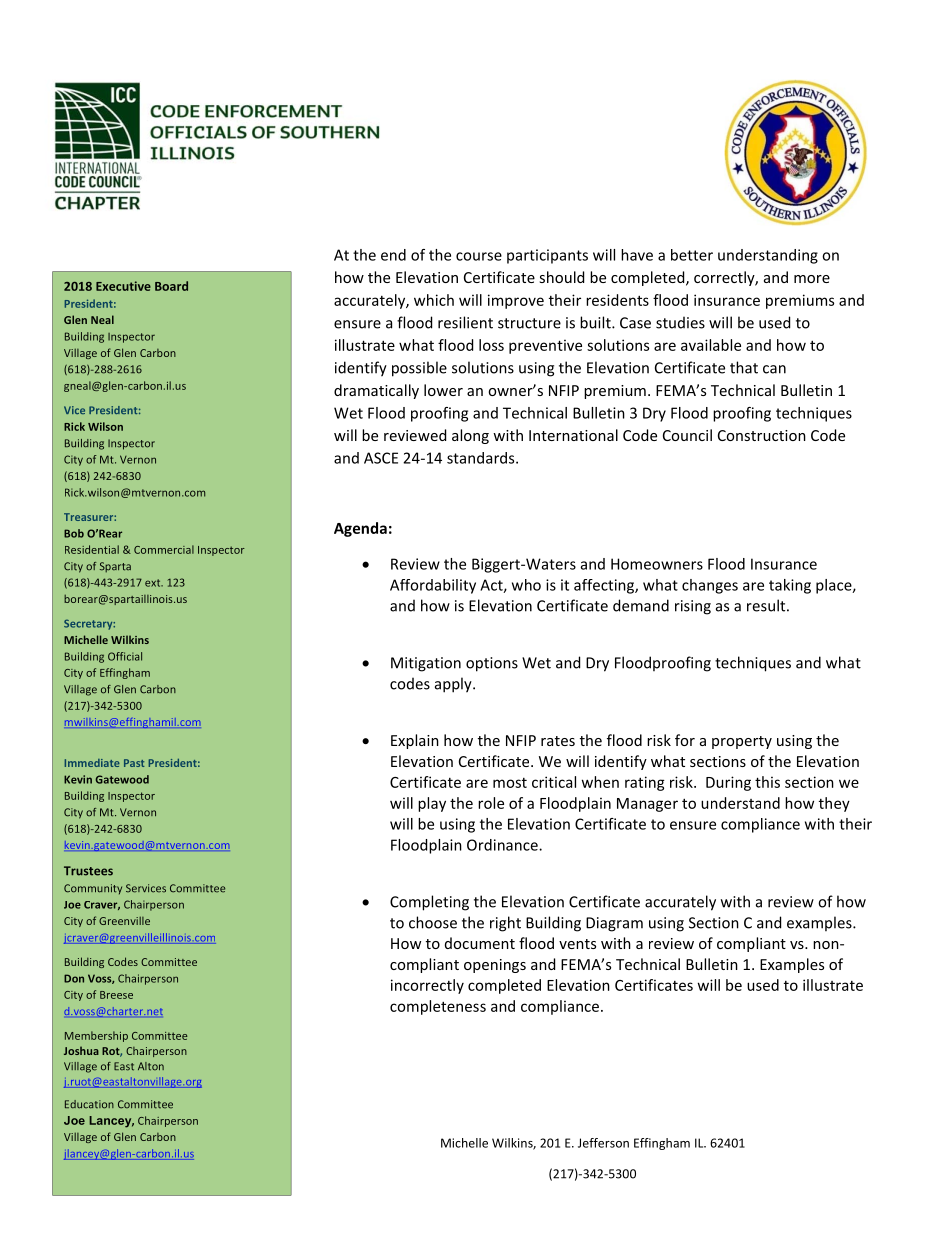 The width and height of the screenshot is (952, 1233). Describe the element at coordinates (454, 685) in the screenshot. I see `apply` at that location.
